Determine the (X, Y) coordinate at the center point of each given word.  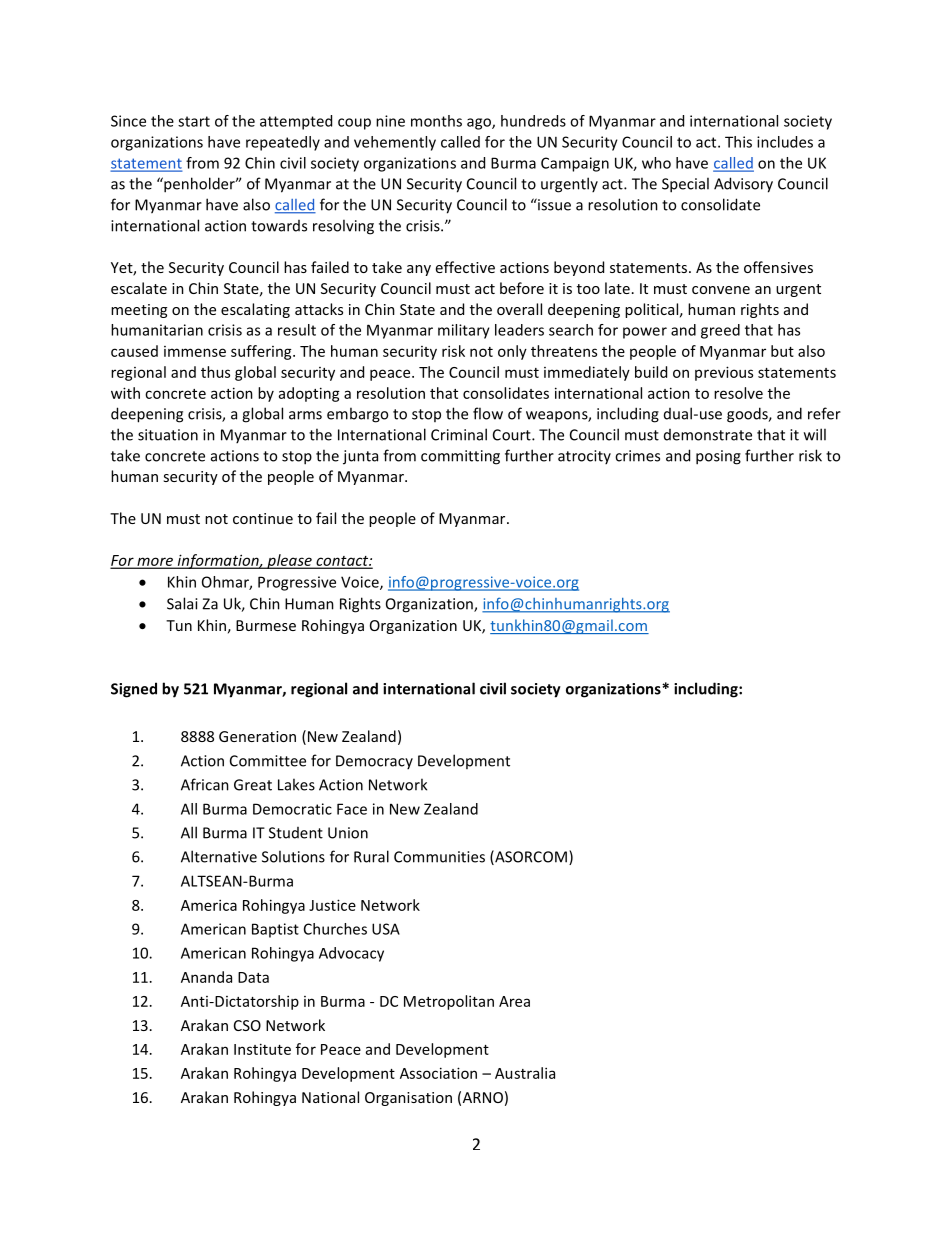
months (436, 121)
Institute (262, 1049)
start (194, 121)
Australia (525, 1073)
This (738, 142)
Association (438, 1073)
